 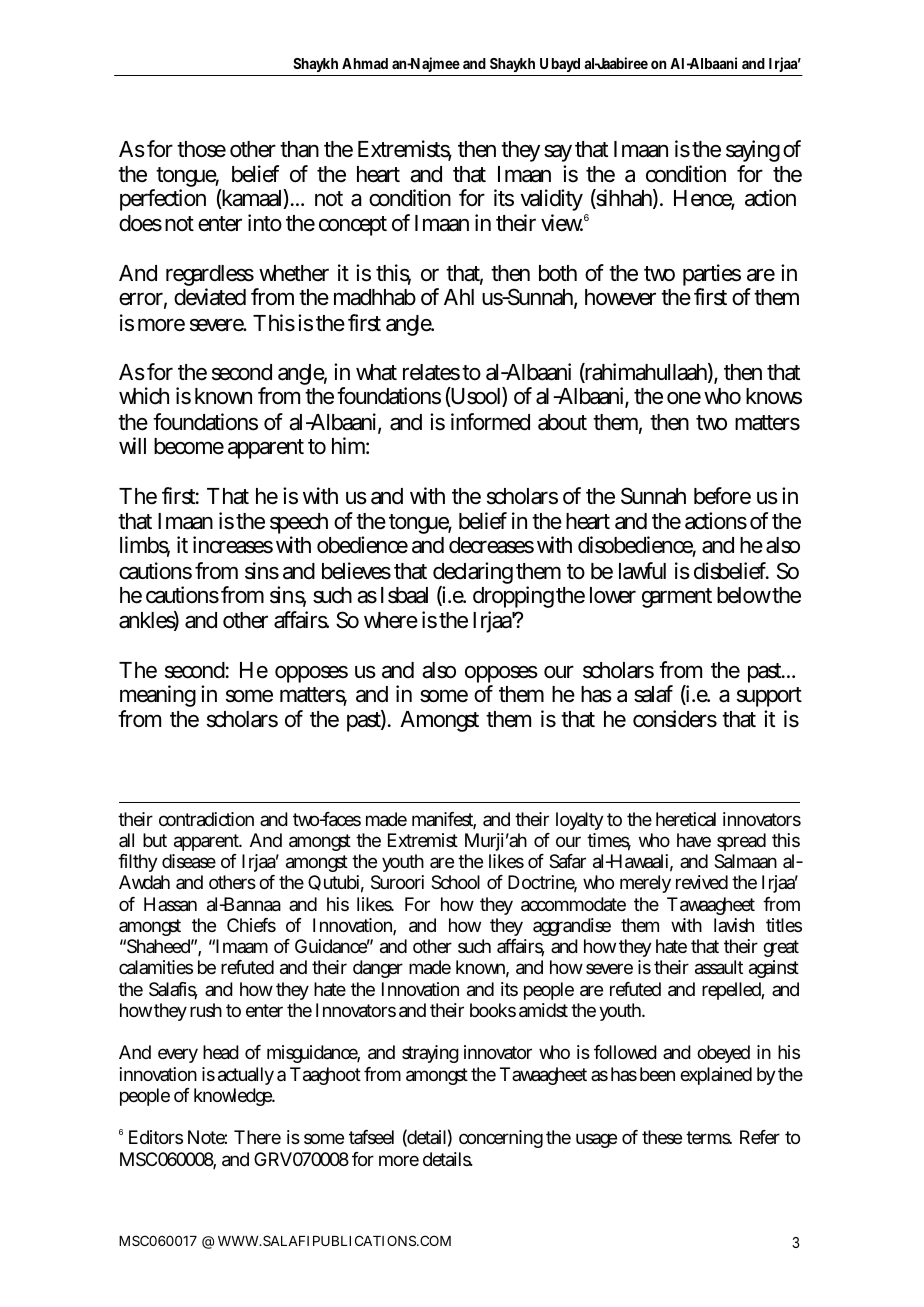 I want to click on terms, so click(x=709, y=1137).
